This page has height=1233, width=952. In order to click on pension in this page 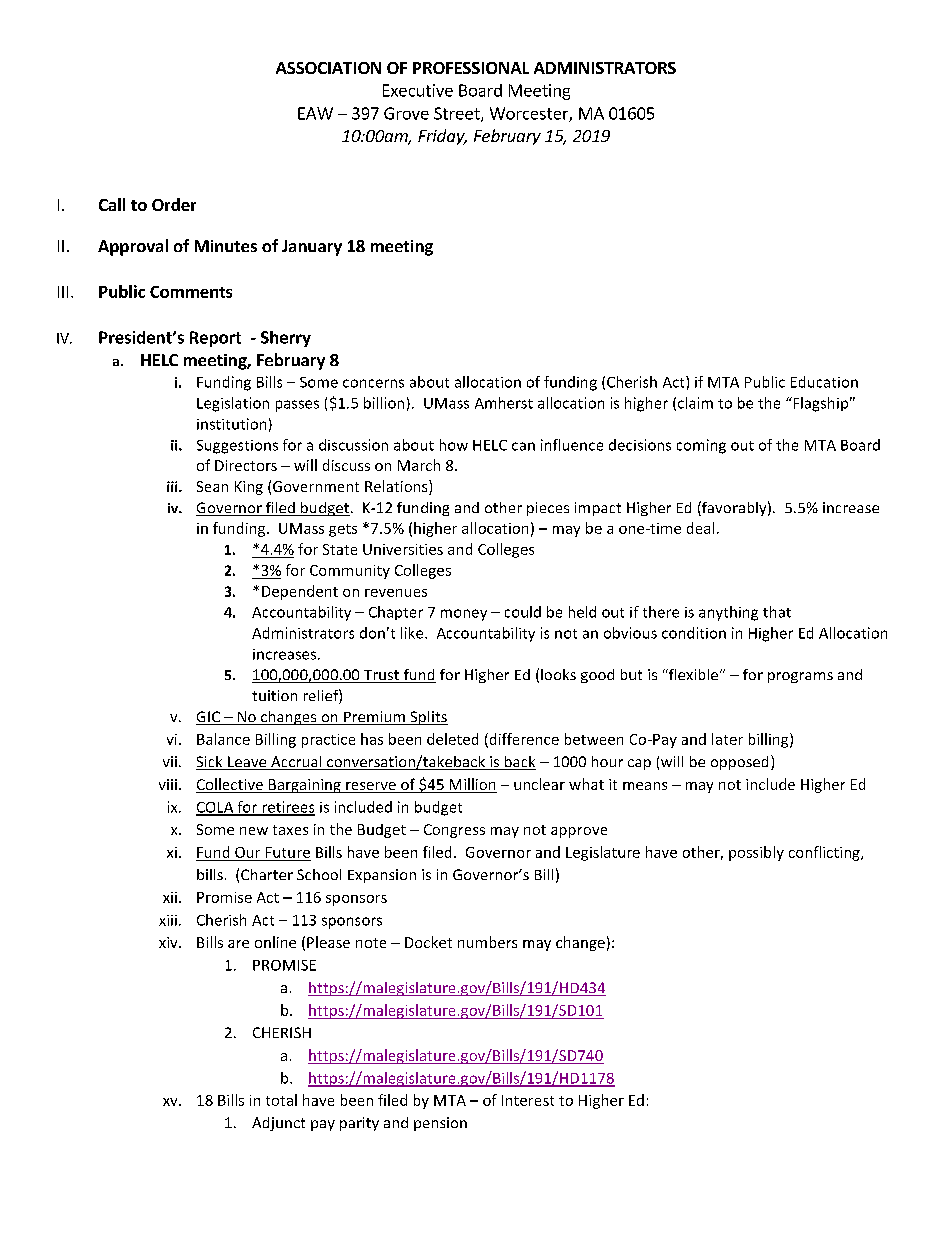, I will do `click(440, 1124)`.
